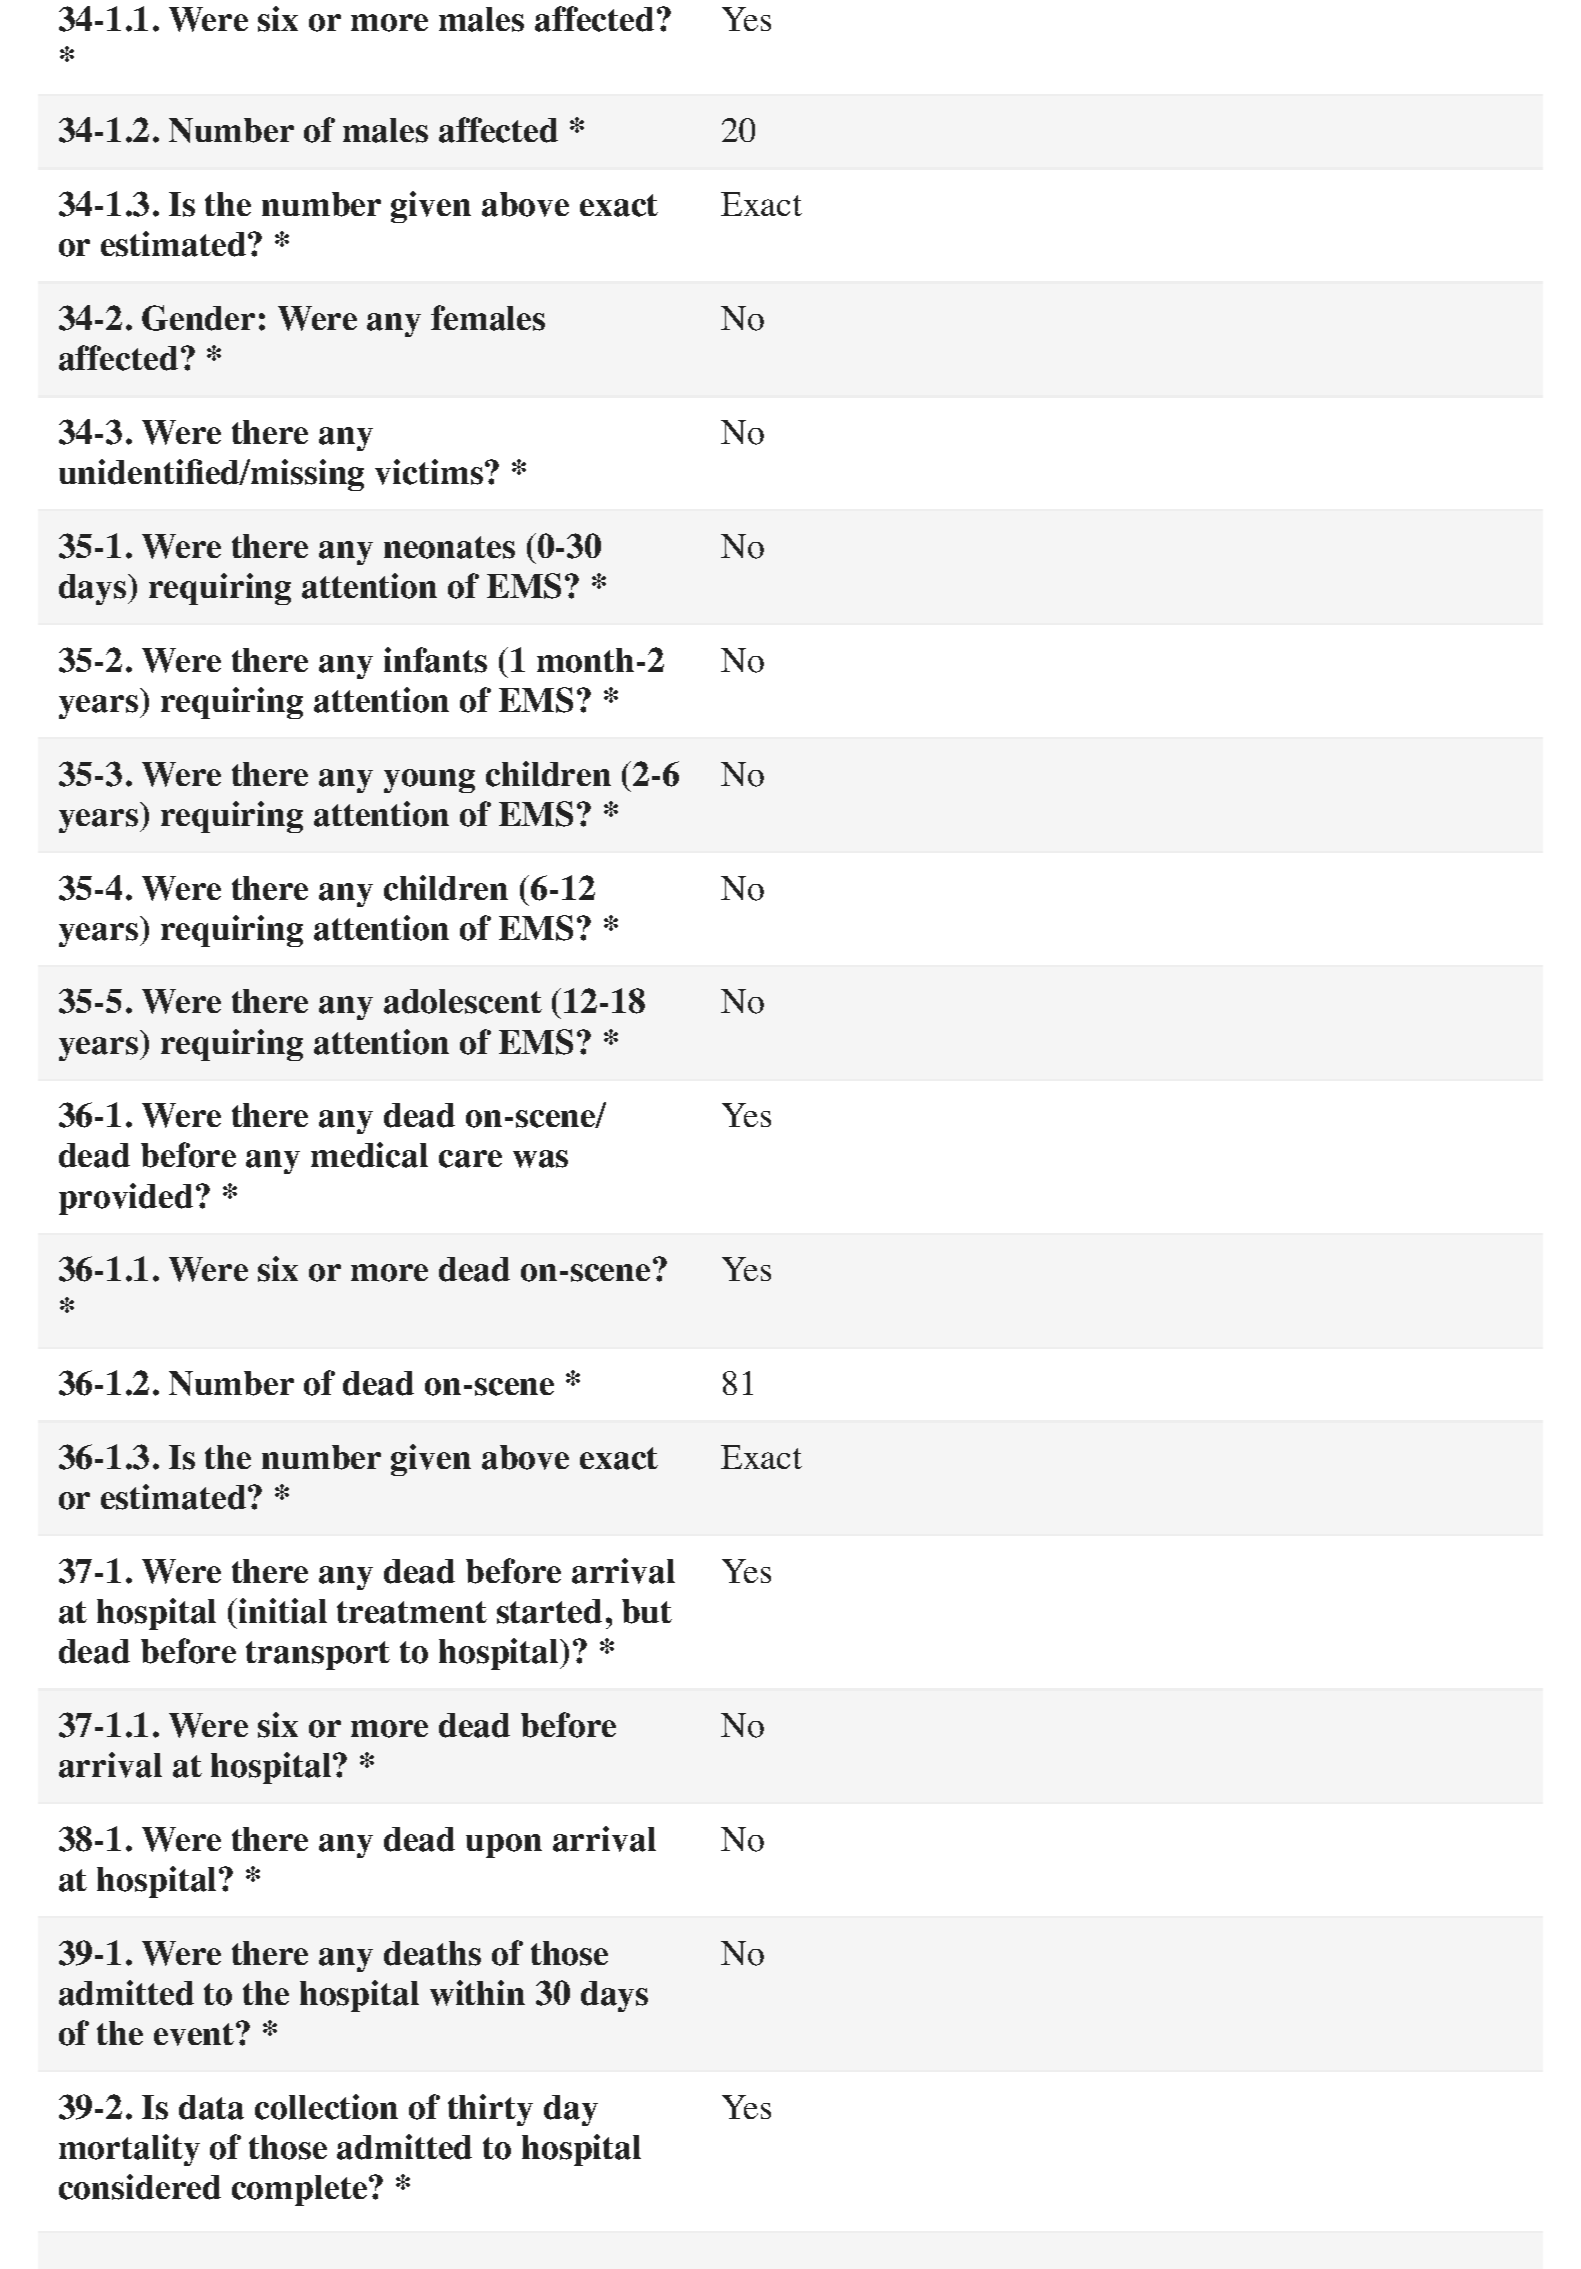 The width and height of the screenshot is (1581, 2269). Describe the element at coordinates (540, 1159) in the screenshot. I see `was` at that location.
